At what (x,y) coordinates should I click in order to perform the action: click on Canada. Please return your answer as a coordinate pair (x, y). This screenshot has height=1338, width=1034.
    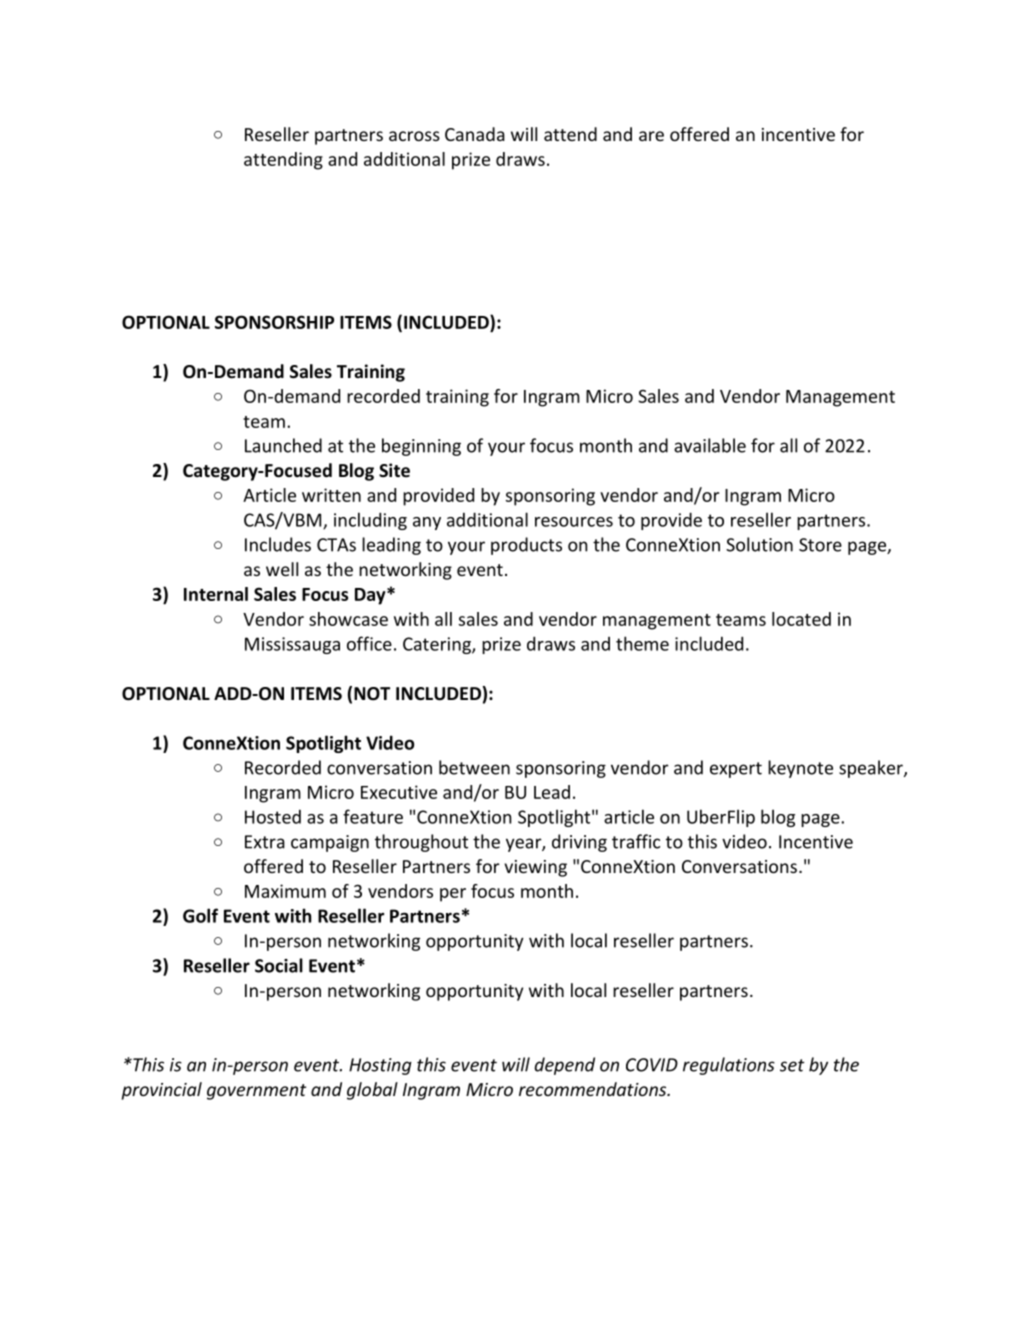
    Looking at the image, I should click on (475, 134).
